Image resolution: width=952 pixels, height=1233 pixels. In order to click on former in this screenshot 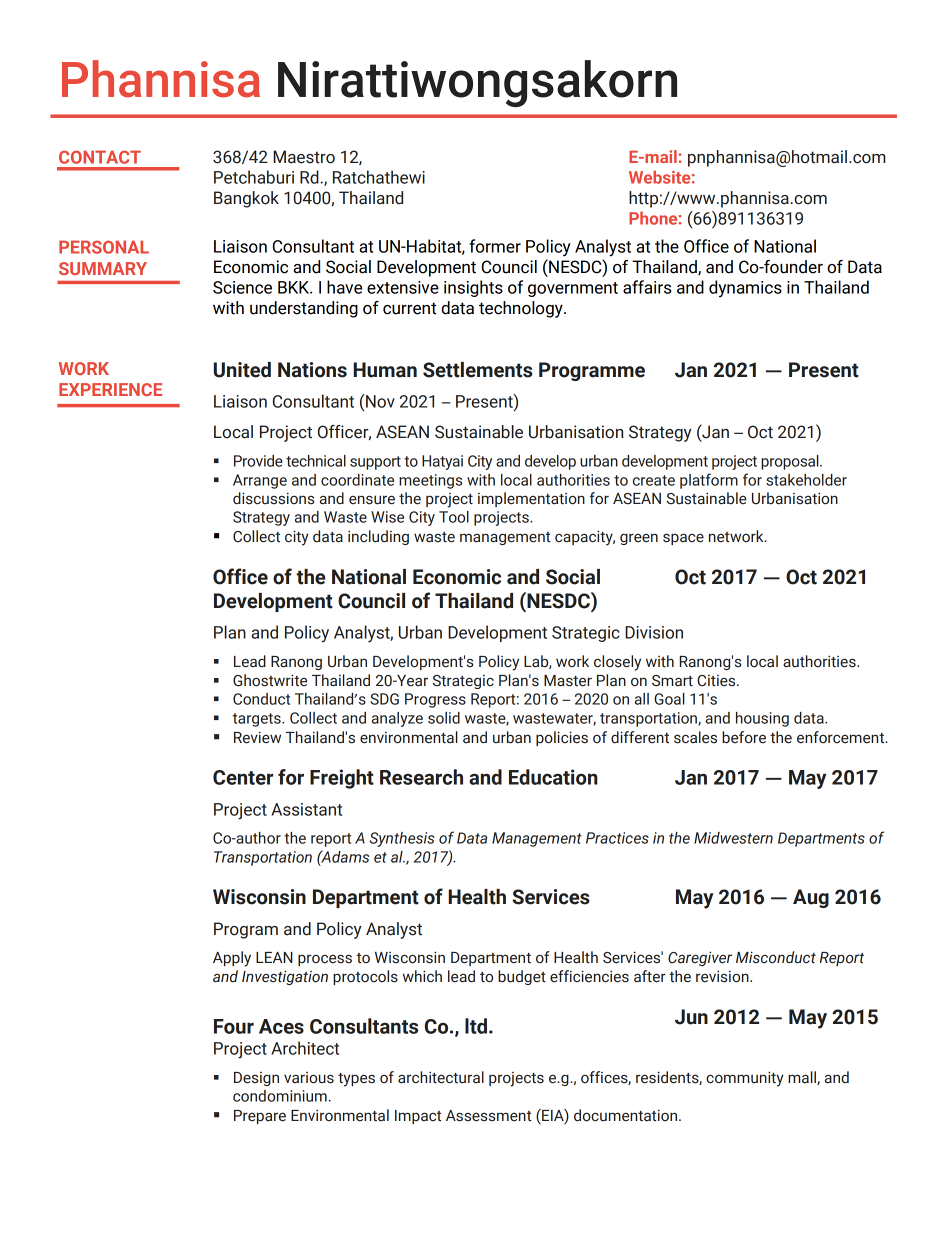, I will do `click(495, 246)`.
